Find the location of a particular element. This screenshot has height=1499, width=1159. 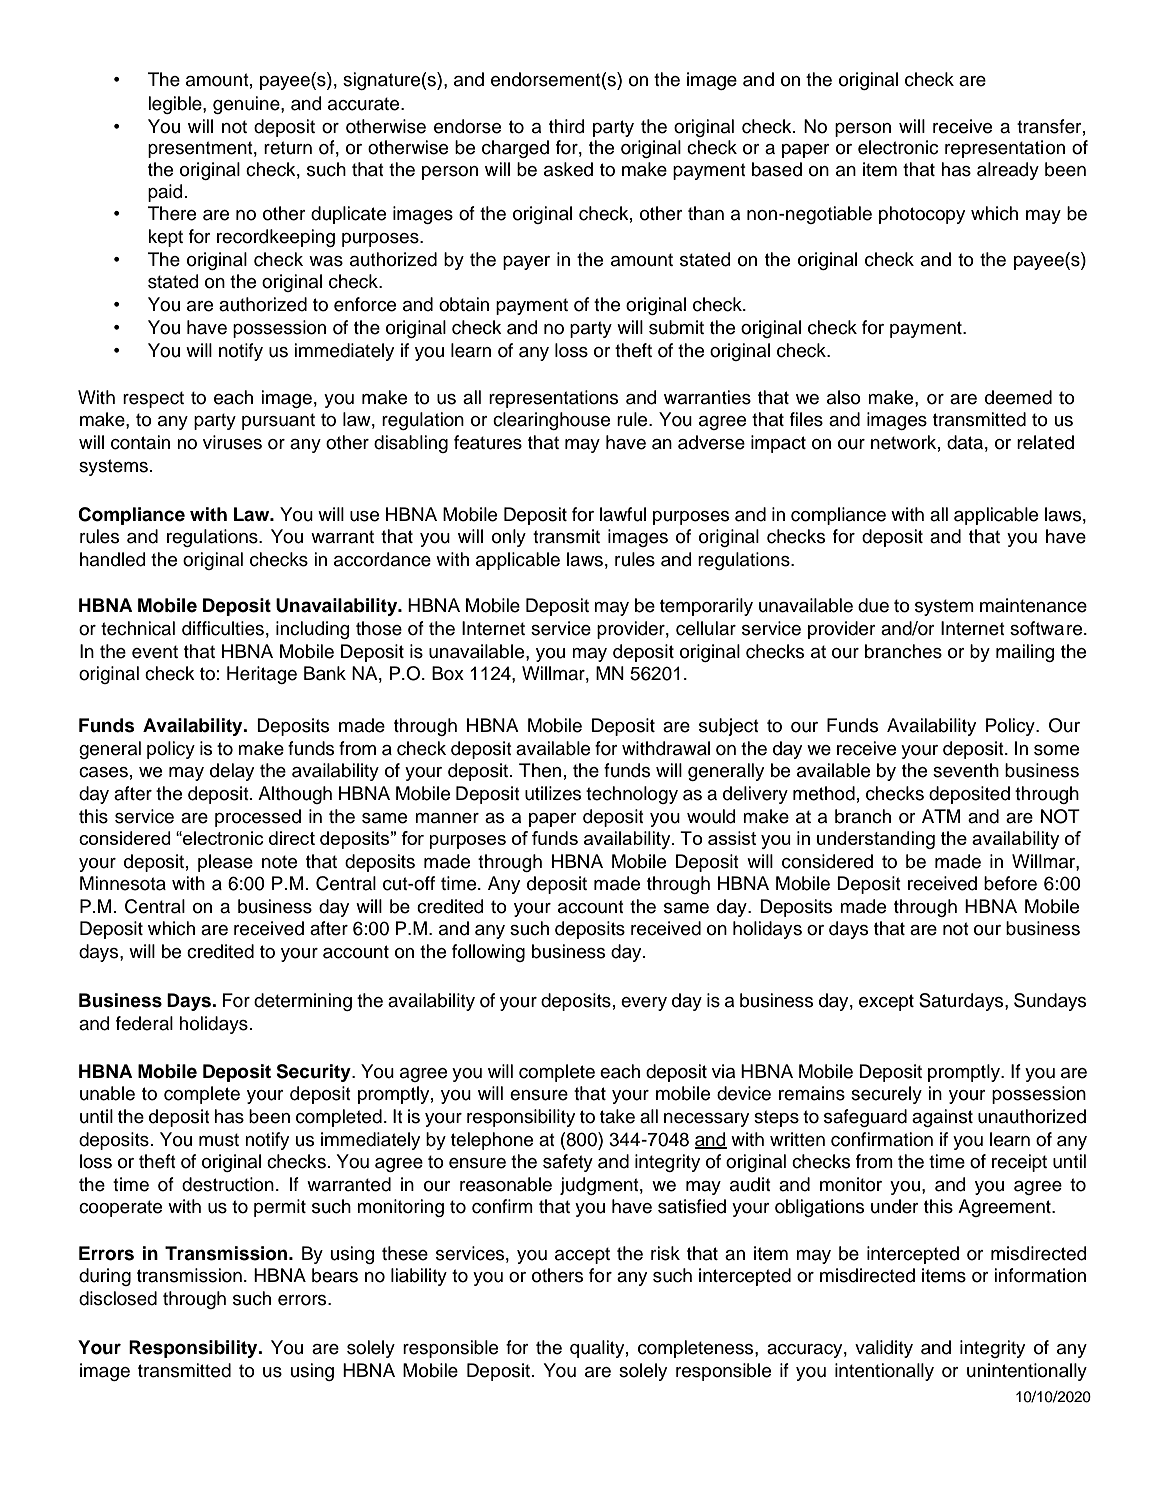

genuine is located at coordinates (247, 105).
